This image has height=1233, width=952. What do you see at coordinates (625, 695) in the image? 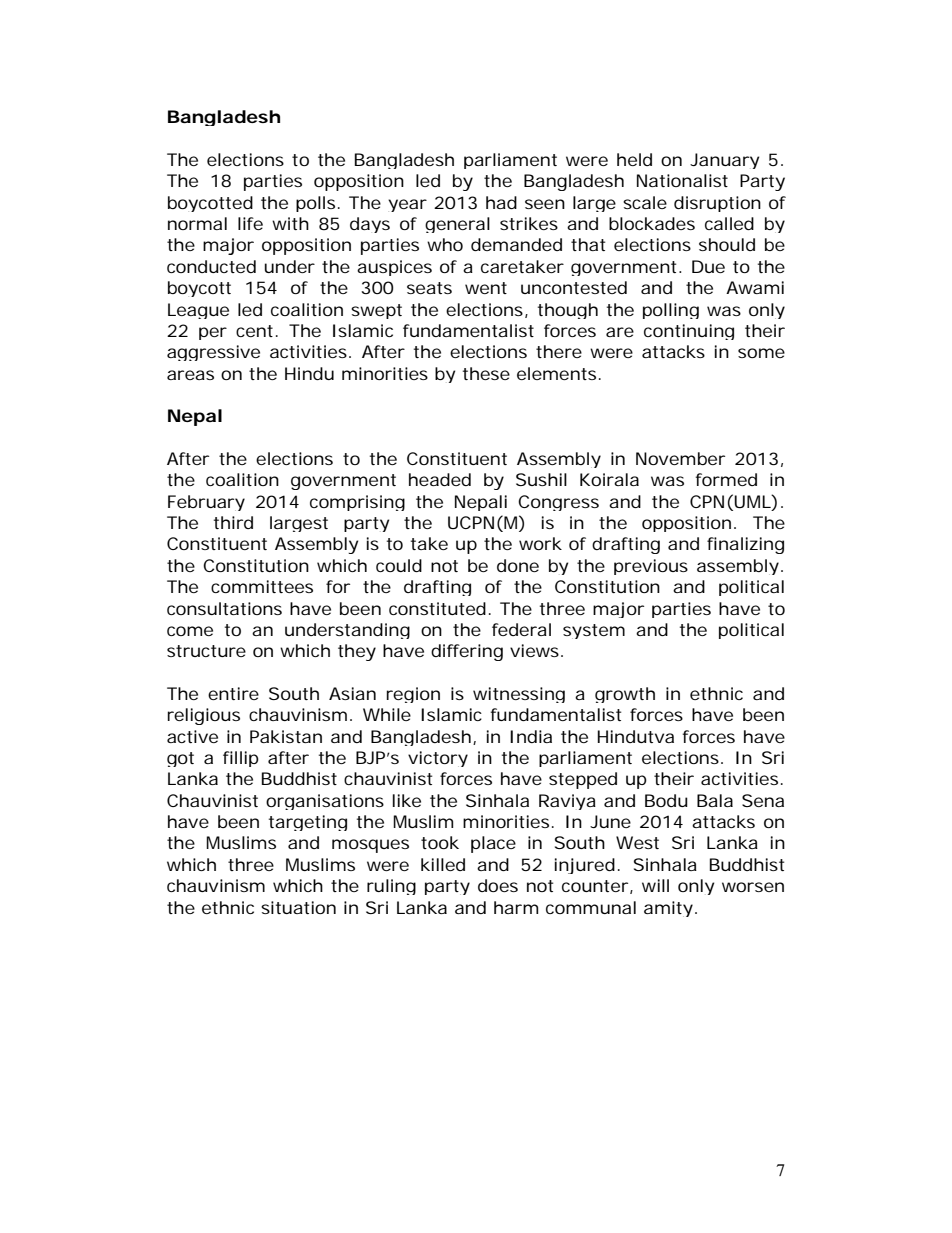
I see `growth` at bounding box center [625, 695].
